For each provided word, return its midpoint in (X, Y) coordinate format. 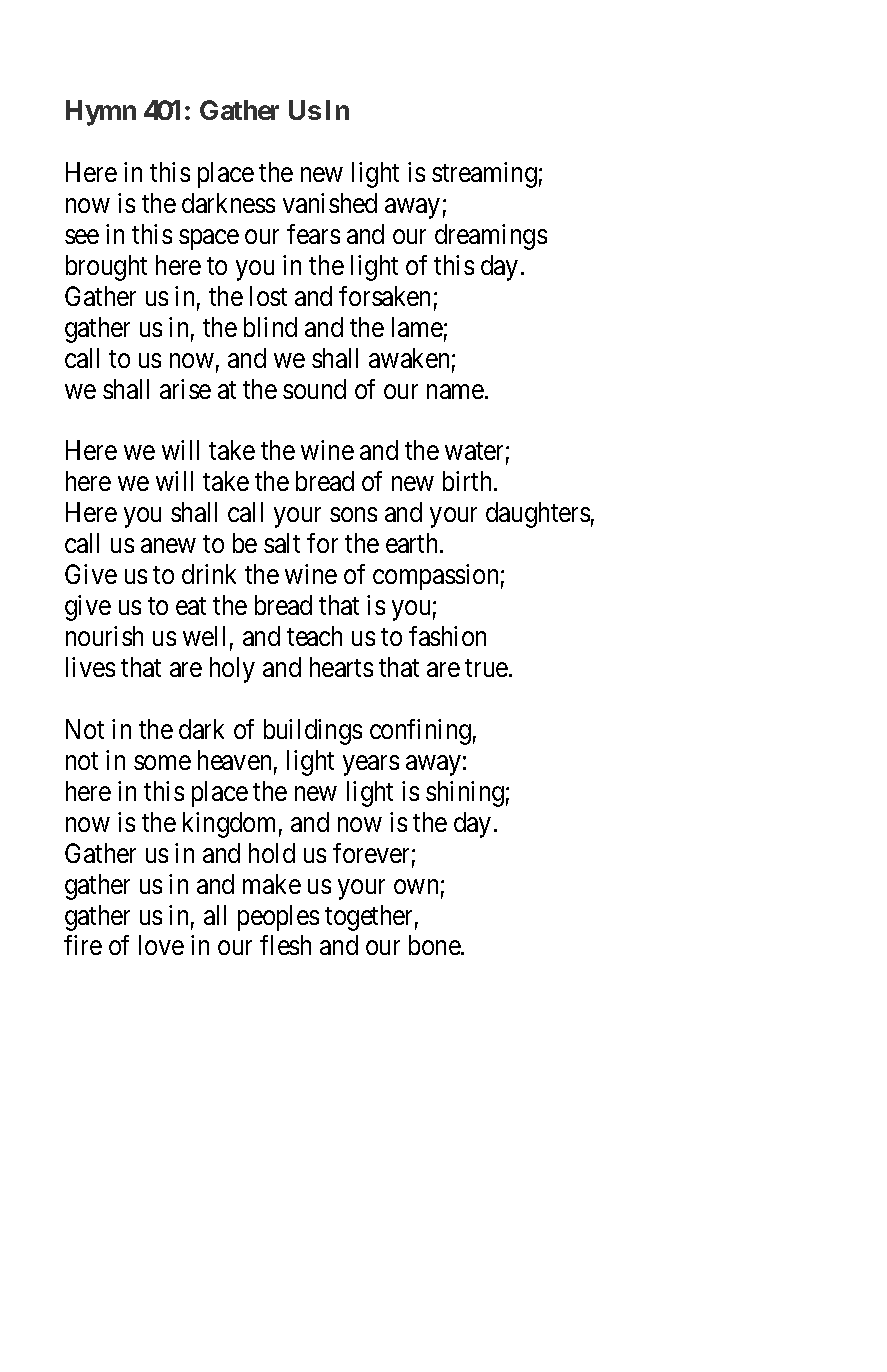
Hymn (101, 113)
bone (435, 945)
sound (314, 389)
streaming (484, 175)
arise (185, 389)
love (161, 945)
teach (314, 636)
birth (469, 481)
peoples (278, 918)
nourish (104, 636)
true (487, 668)
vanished (330, 203)
